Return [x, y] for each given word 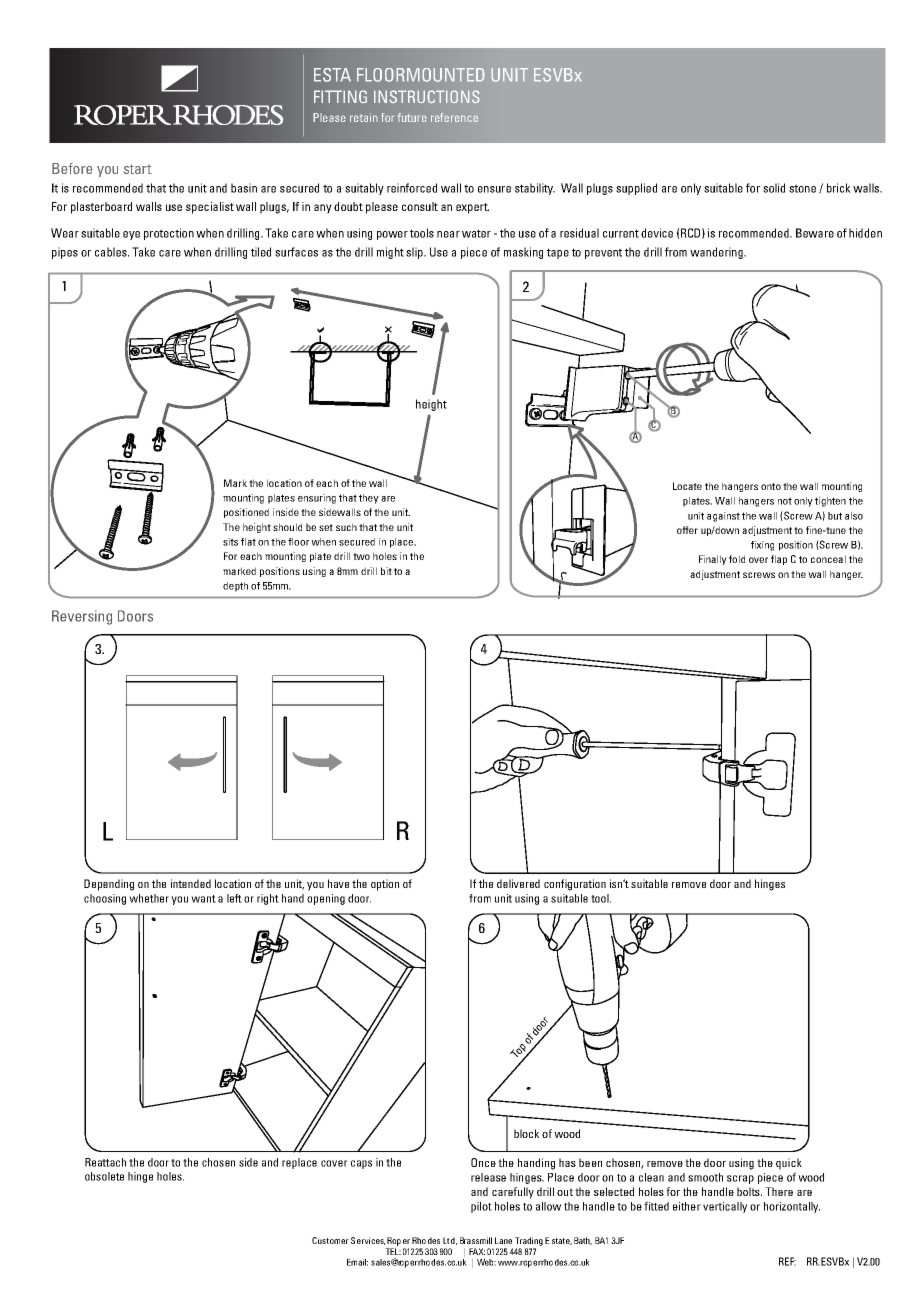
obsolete [104, 1176]
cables [112, 252]
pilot [481, 1207]
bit [386, 571]
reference [454, 117]
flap [779, 560]
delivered [518, 883]
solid [774, 188]
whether [149, 898]
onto [771, 486]
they [369, 499]
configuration [575, 885]
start [138, 169]
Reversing [82, 617]
